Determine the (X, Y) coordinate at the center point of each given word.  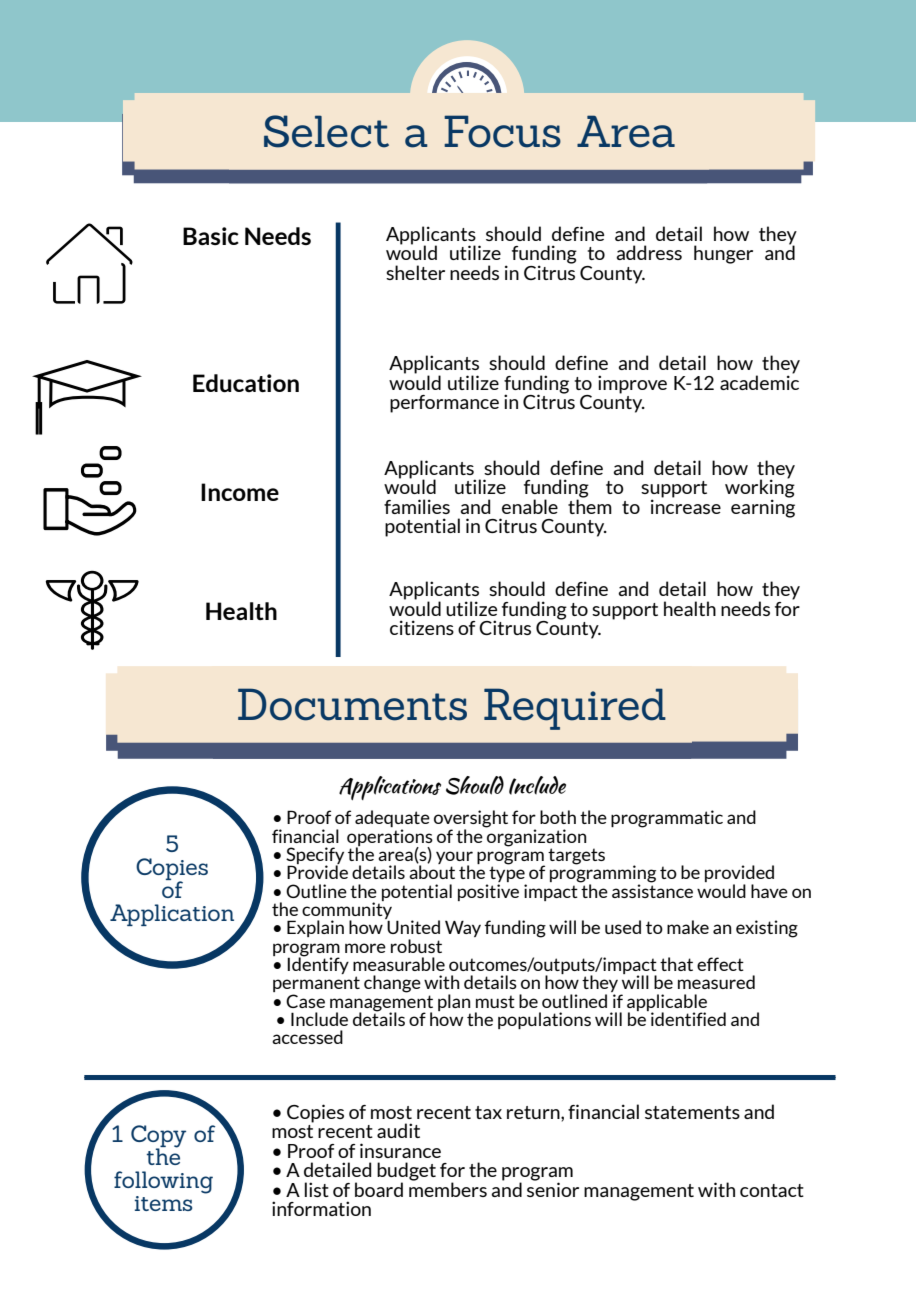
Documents (352, 704)
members (448, 1188)
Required (575, 709)
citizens (422, 627)
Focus (502, 131)
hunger (723, 254)
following (163, 1182)
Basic (211, 236)
